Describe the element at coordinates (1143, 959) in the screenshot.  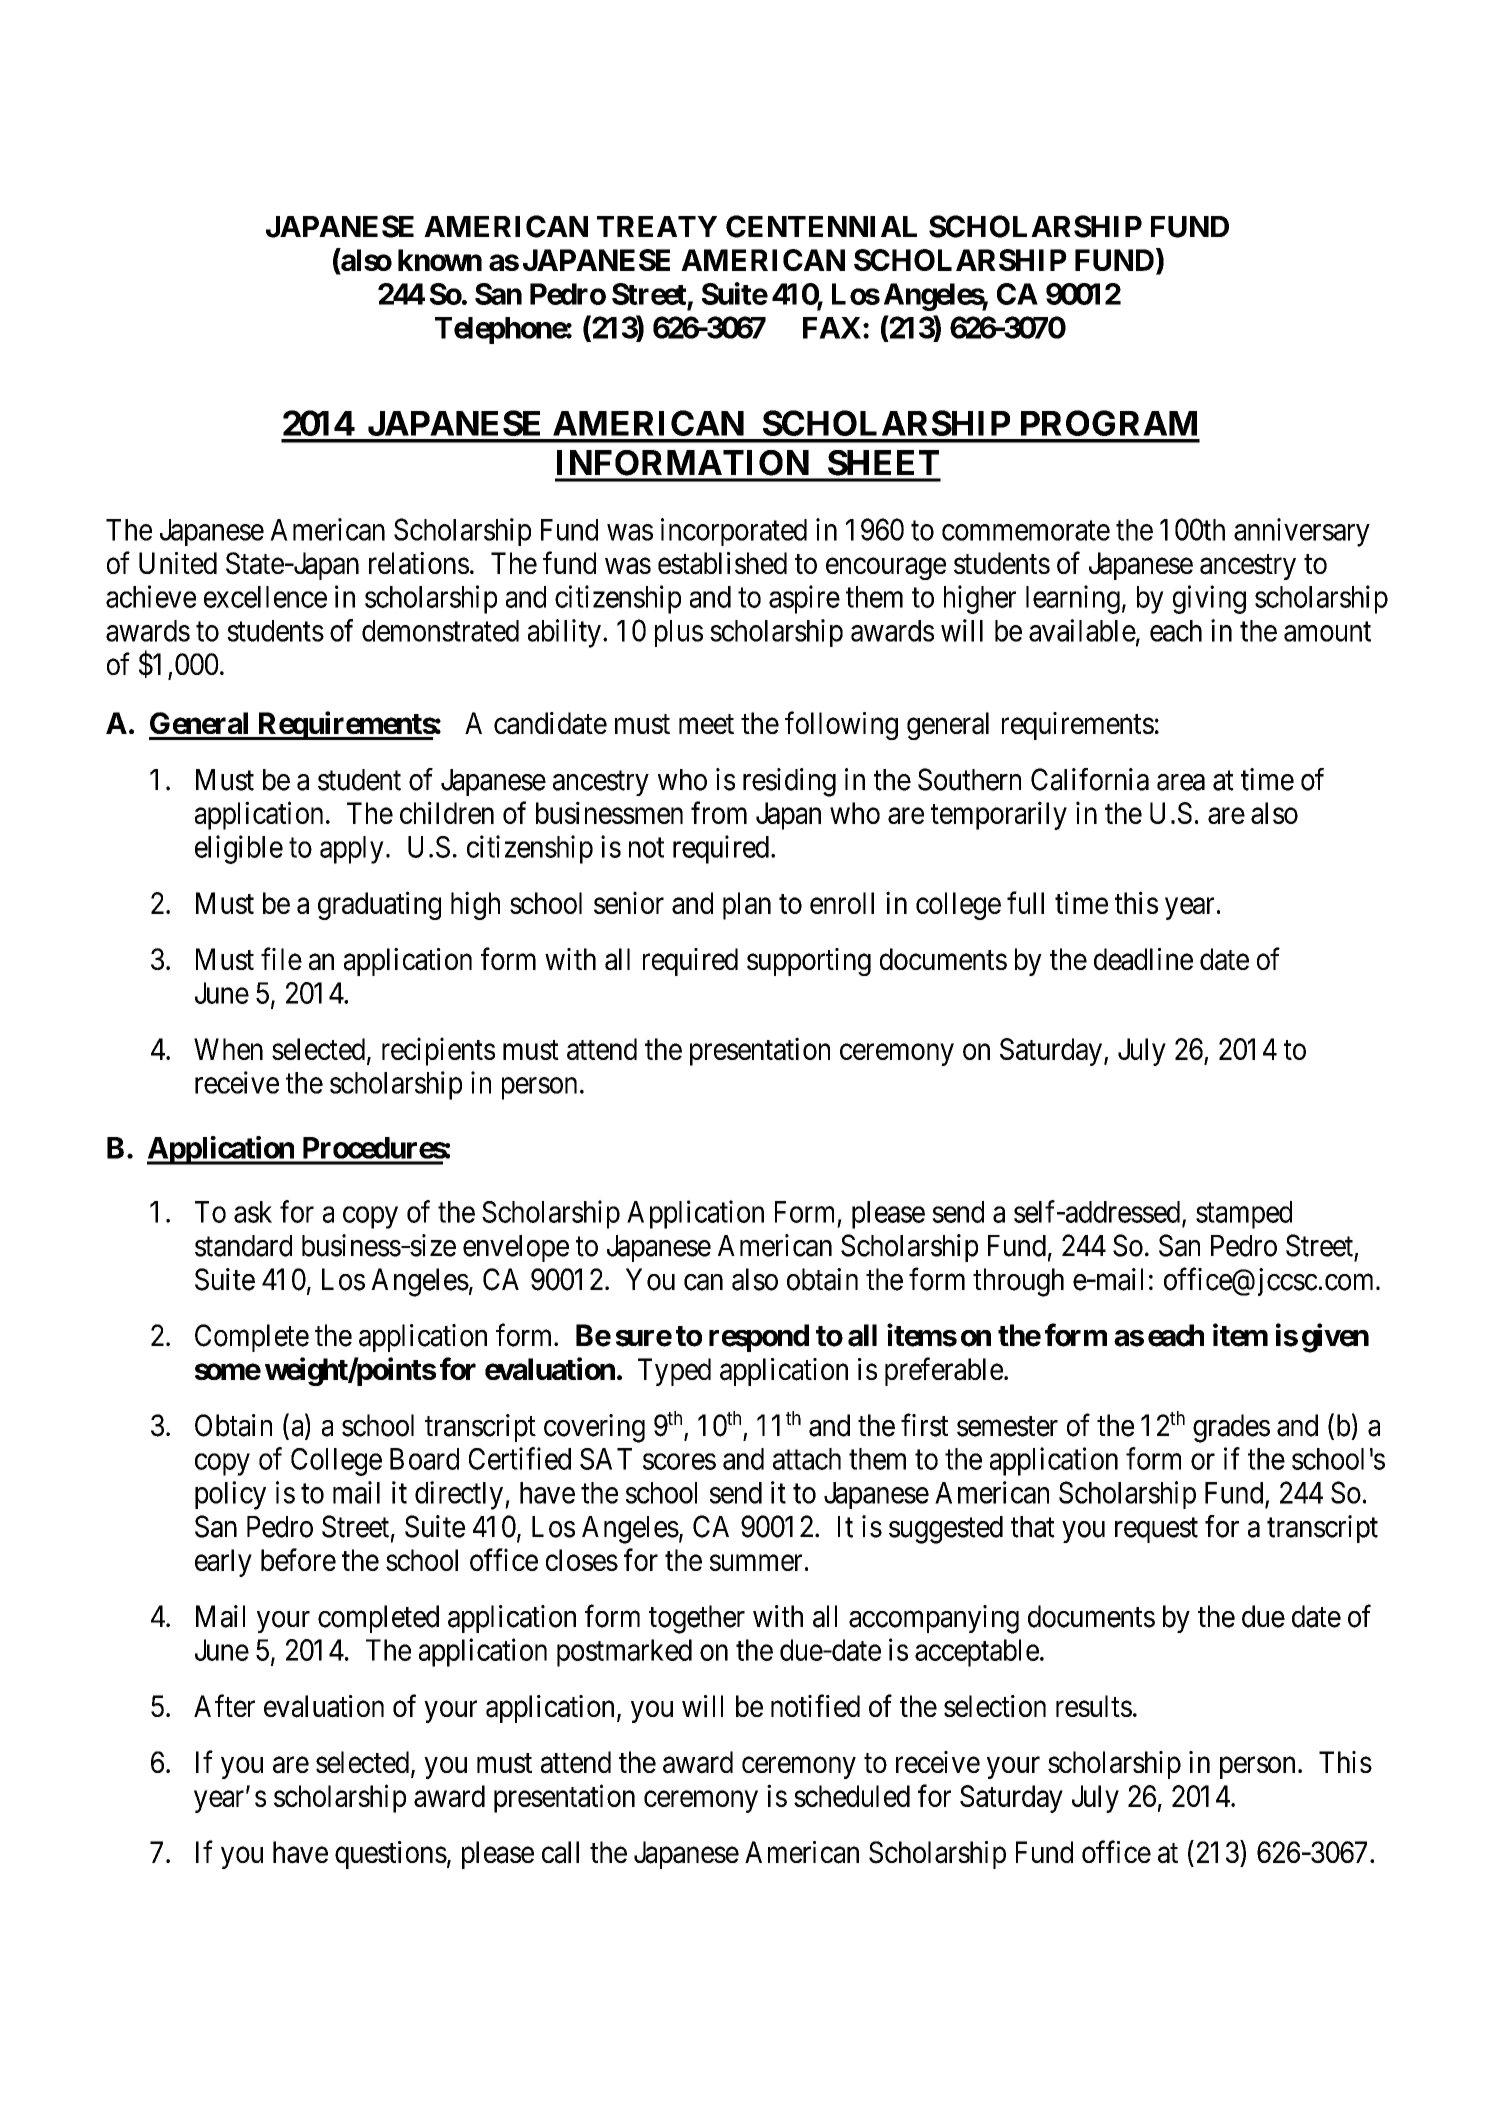
I see `deadline` at that location.
